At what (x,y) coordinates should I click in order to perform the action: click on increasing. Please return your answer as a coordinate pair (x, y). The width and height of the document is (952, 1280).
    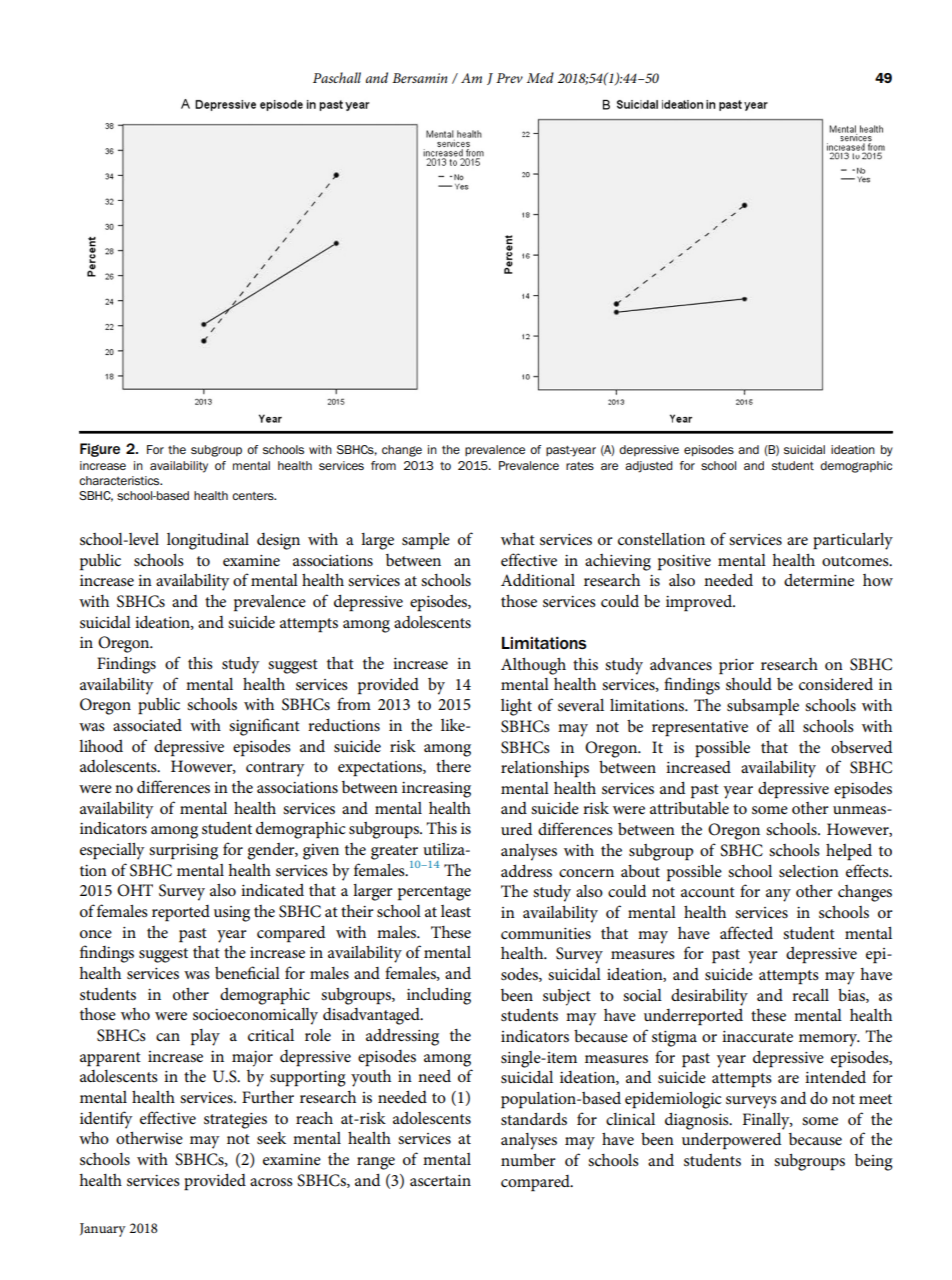
    Looking at the image, I should click on (436, 790).
